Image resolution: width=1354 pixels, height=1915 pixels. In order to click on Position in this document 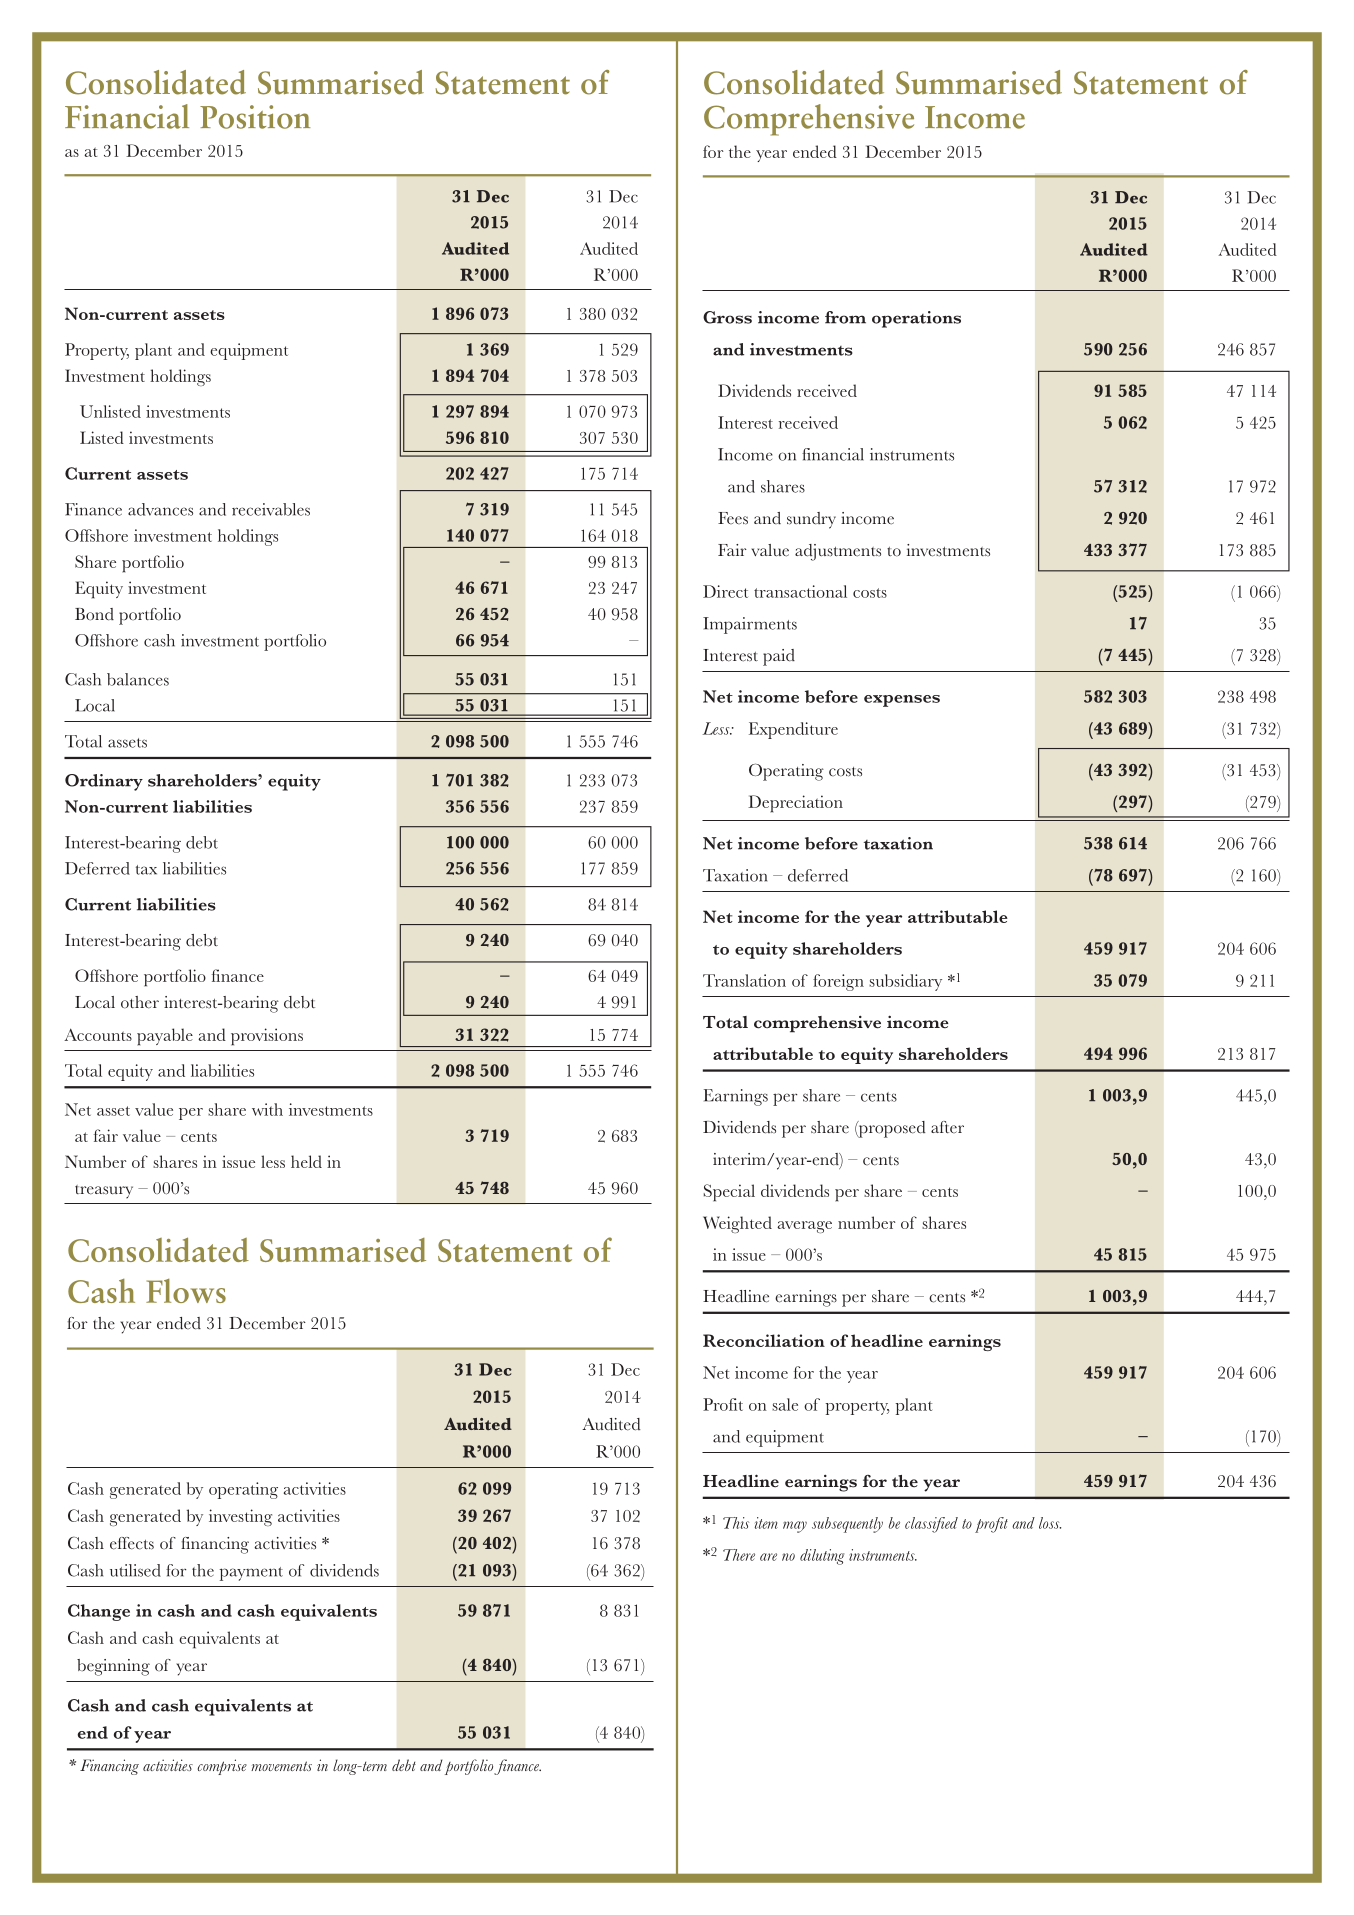, I will do `click(255, 117)`.
